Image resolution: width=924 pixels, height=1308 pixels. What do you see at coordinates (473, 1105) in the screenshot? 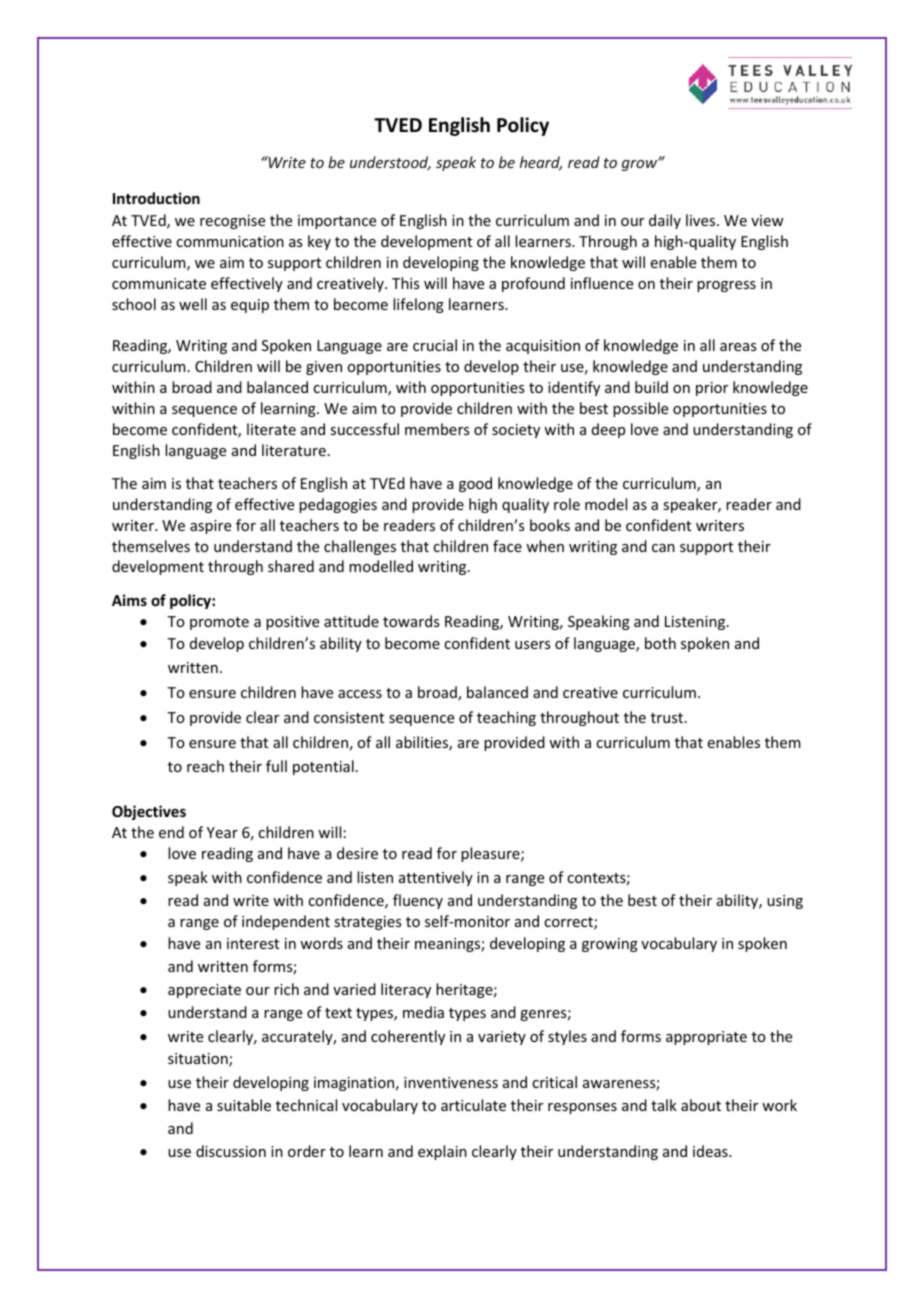
I see `articulate` at bounding box center [473, 1105].
